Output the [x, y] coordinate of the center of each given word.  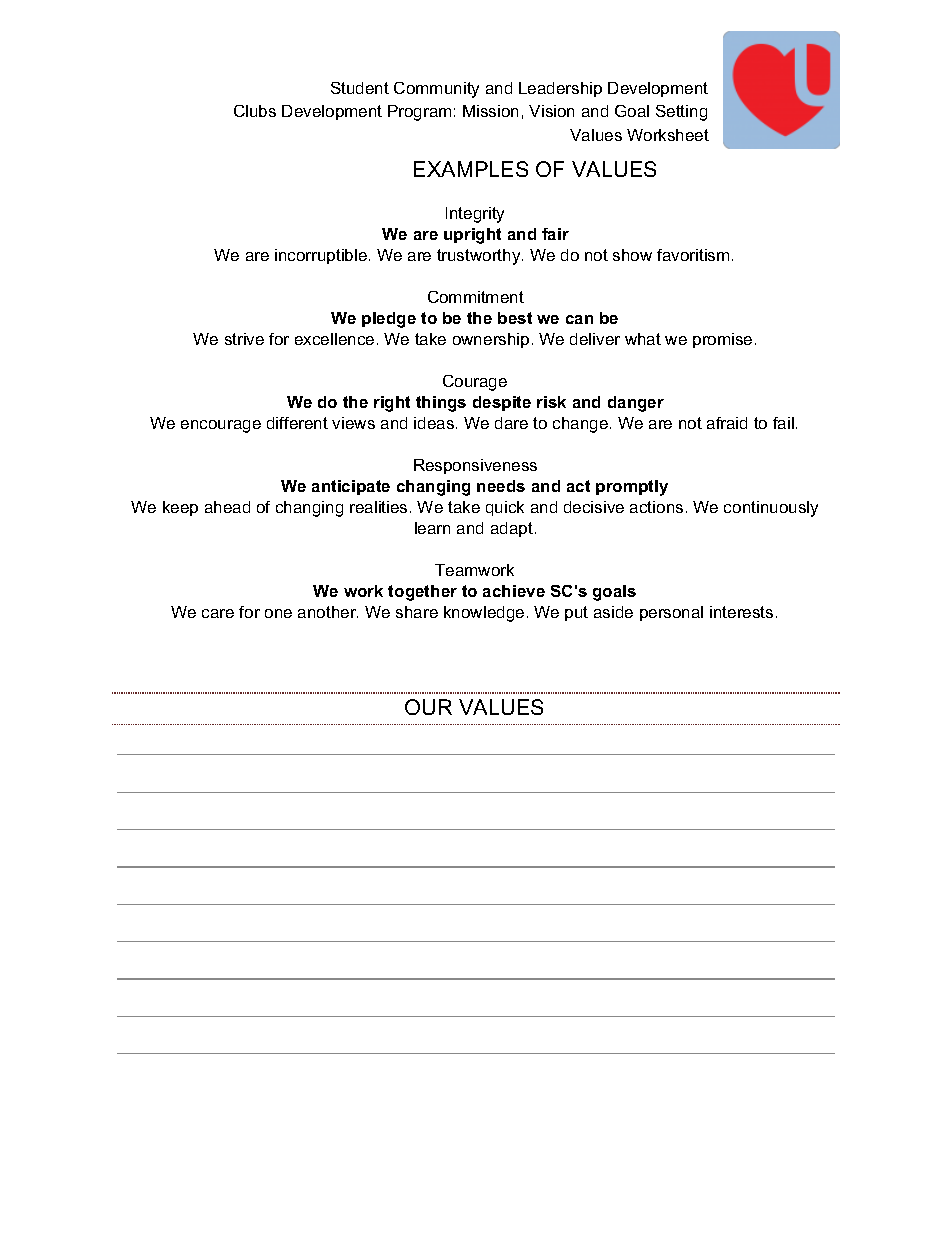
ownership [491, 340]
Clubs [255, 111]
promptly [632, 488]
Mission [490, 111]
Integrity [475, 215]
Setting [681, 113]
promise [722, 340]
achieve [514, 591]
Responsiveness [475, 466]
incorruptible [321, 256]
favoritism [693, 255]
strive [244, 339]
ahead [227, 507]
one [278, 613]
